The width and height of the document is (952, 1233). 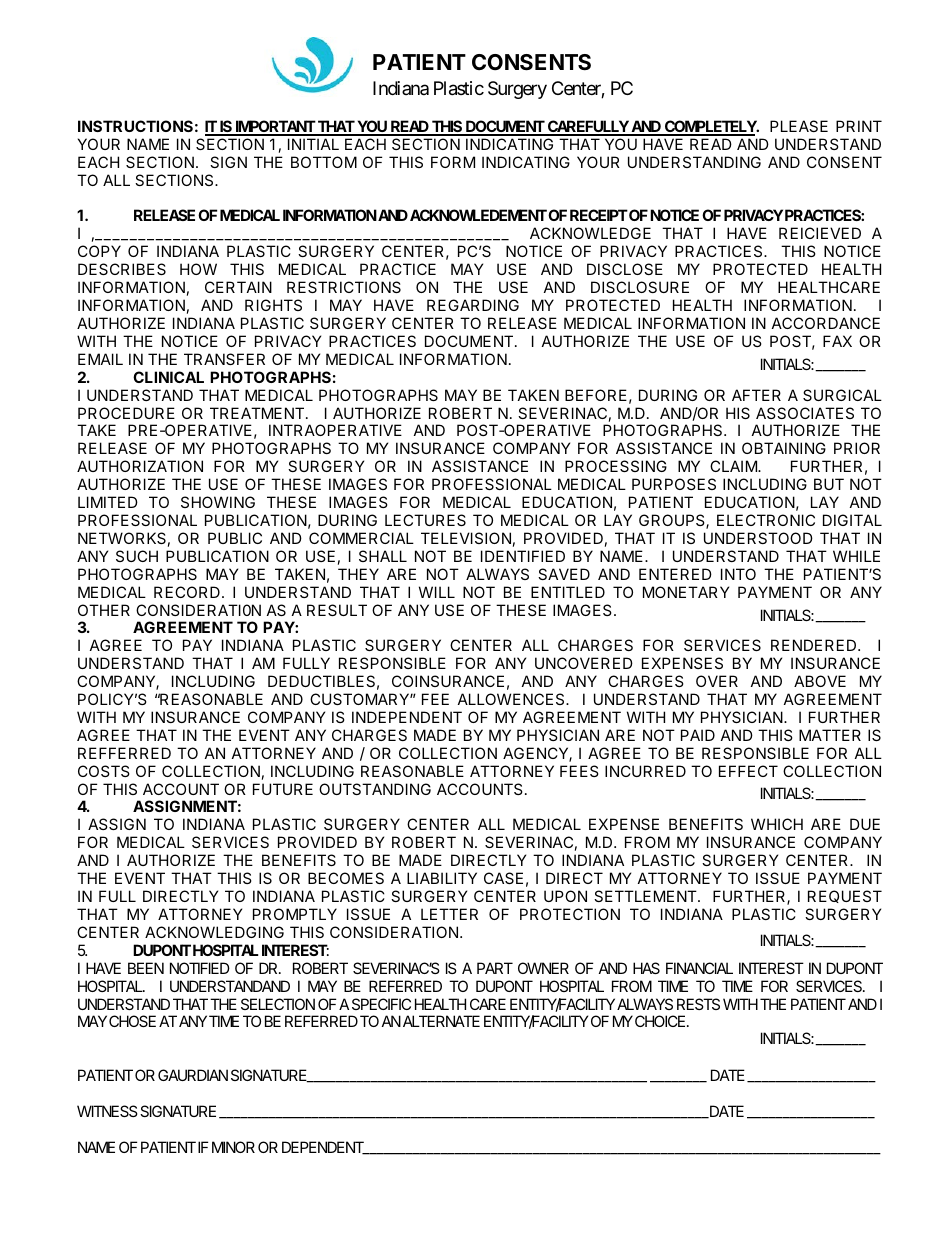 What do you see at coordinates (233, 1147) in the document?
I see `MINOR` at bounding box center [233, 1147].
